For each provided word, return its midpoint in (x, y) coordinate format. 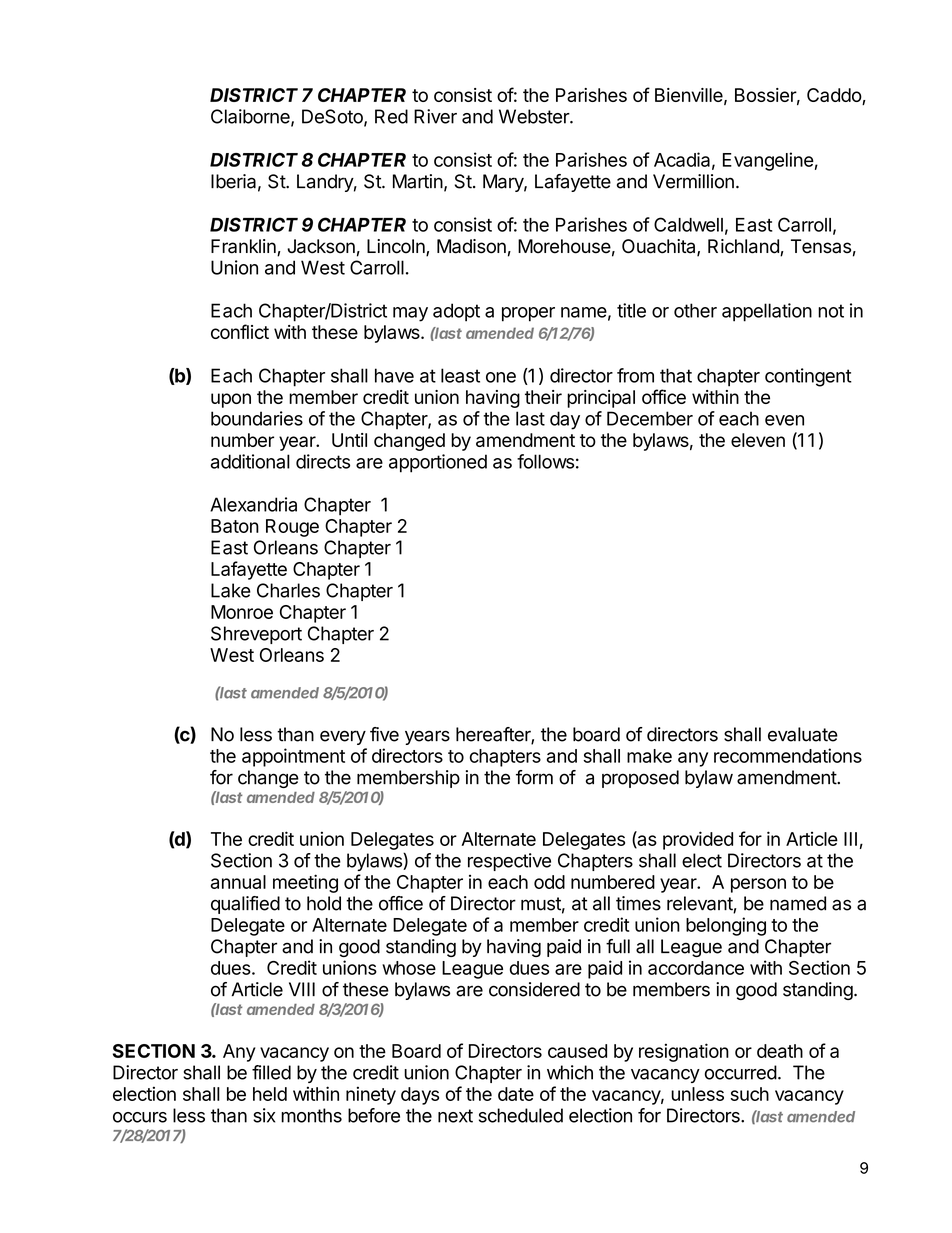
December (650, 418)
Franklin (244, 247)
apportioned (438, 463)
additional (250, 461)
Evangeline (768, 161)
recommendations (788, 755)
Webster (535, 116)
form (534, 777)
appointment (293, 757)
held (270, 1094)
